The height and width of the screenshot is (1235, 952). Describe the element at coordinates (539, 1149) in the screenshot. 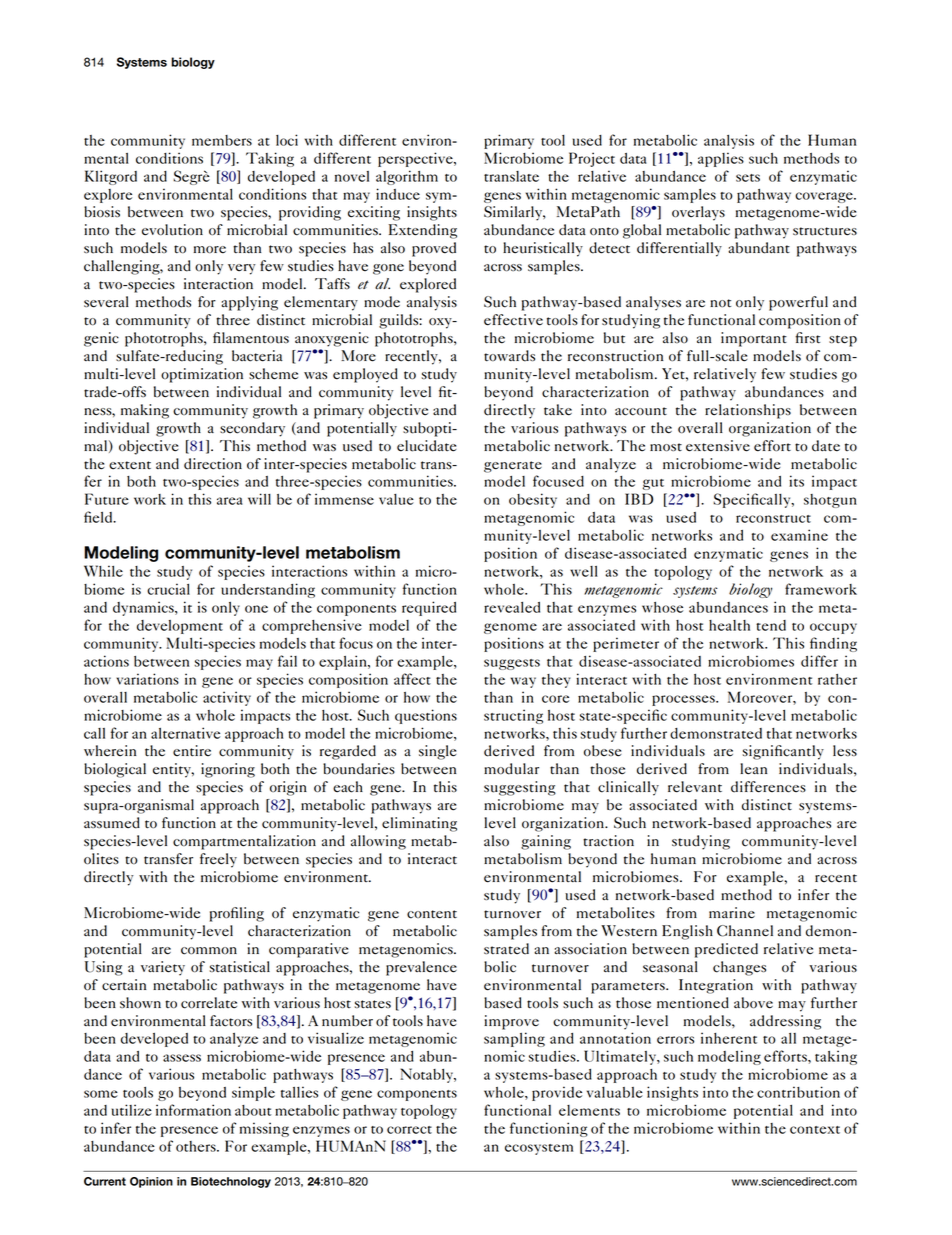

I see `ecosystem` at that location.
